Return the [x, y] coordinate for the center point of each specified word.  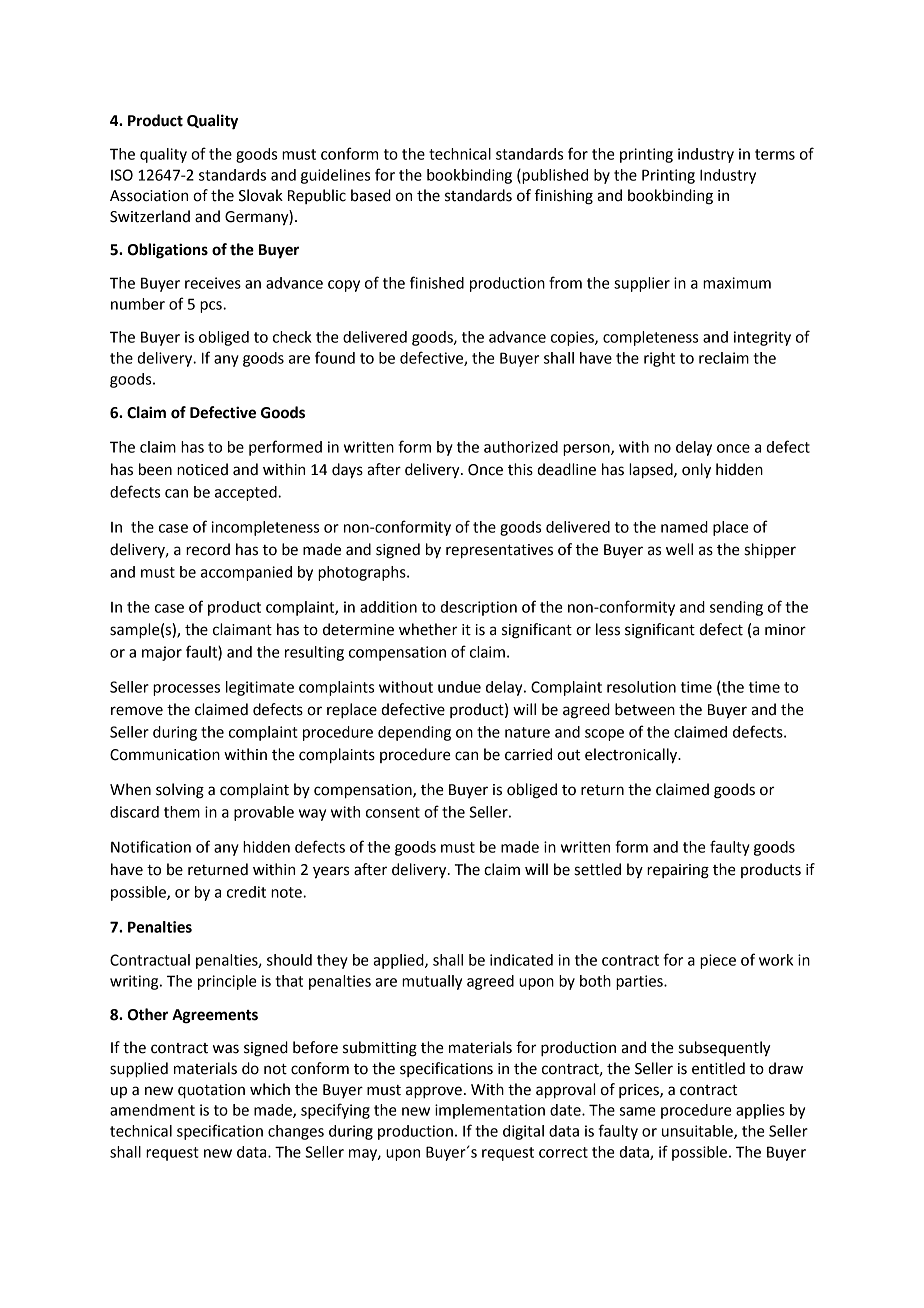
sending [736, 608]
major [162, 653]
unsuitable [698, 1132]
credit [246, 892]
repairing [678, 871]
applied [399, 961]
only [696, 471]
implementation [490, 1111]
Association [149, 196]
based [371, 195]
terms [775, 154]
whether [428, 629]
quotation [211, 1091]
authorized [521, 447]
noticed [202, 469]
